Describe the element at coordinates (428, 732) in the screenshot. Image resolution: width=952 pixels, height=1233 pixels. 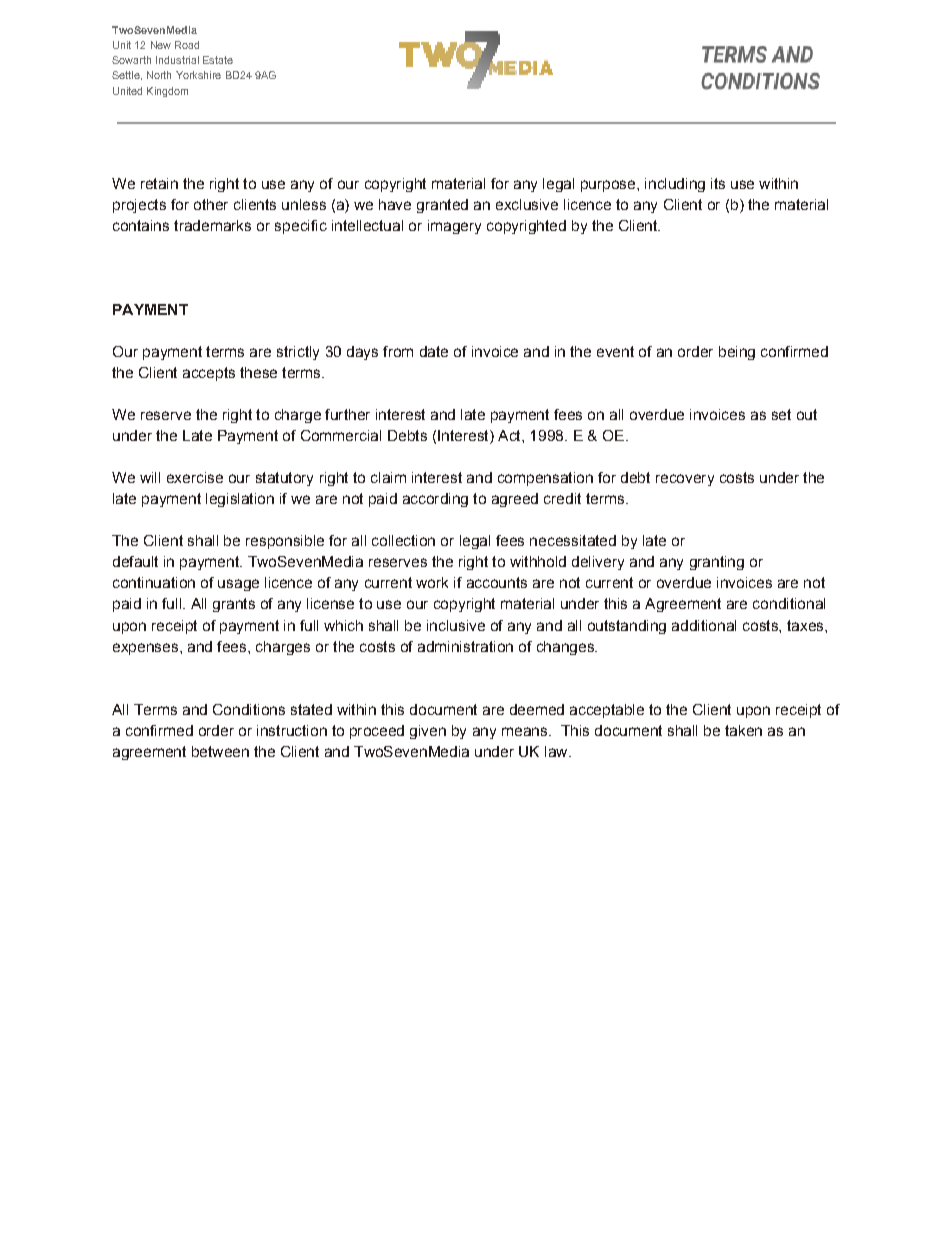
I see `given` at that location.
